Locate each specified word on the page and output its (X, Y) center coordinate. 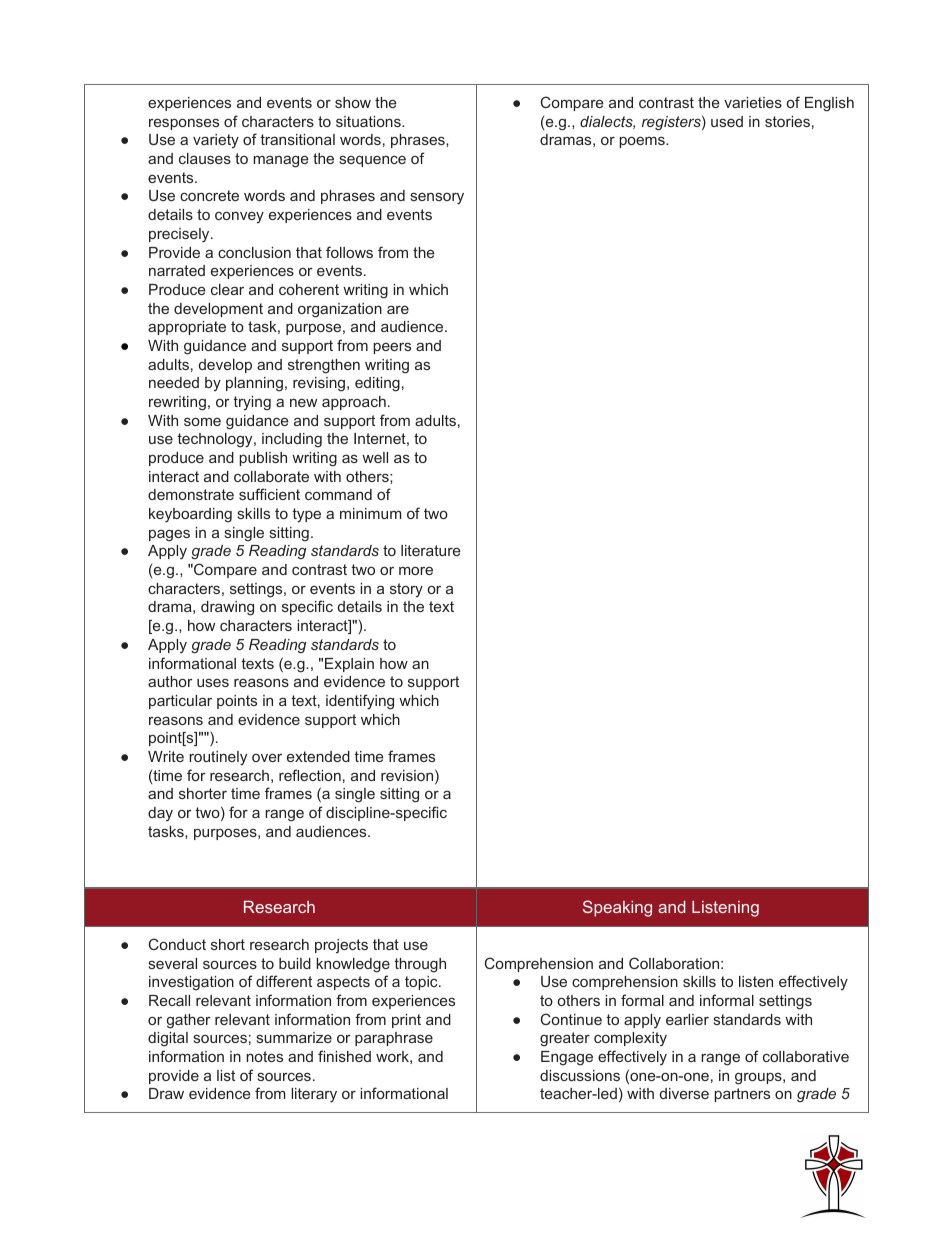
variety (216, 141)
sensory (437, 198)
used (727, 121)
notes (264, 1056)
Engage (567, 1058)
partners (742, 1095)
